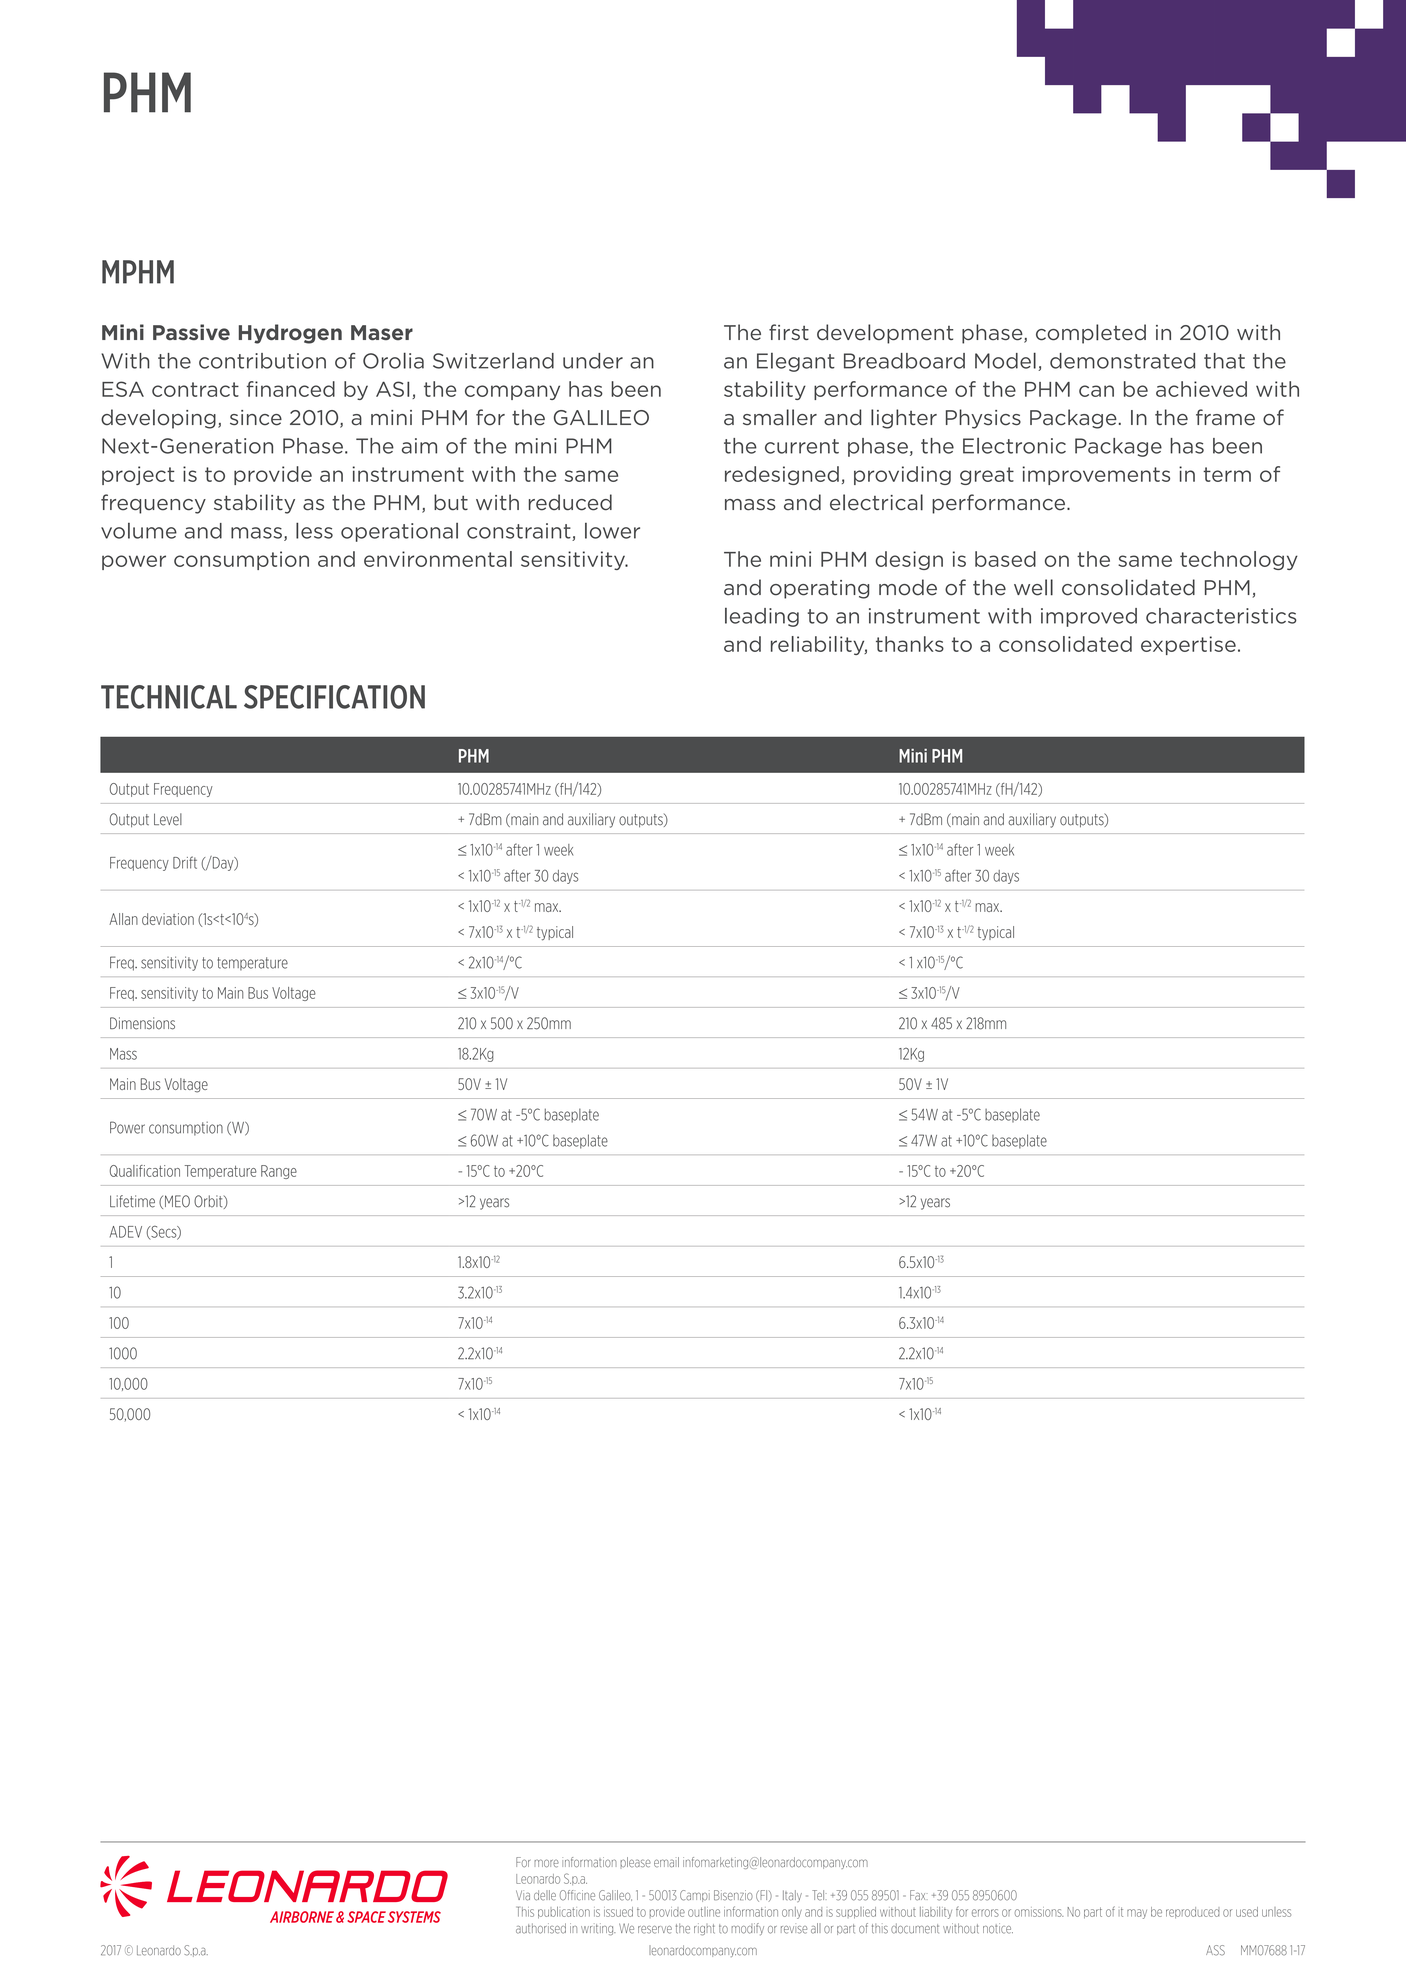 This page has height=1988, width=1406. Describe the element at coordinates (177, 1201) in the page. I see `MEO` at that location.
